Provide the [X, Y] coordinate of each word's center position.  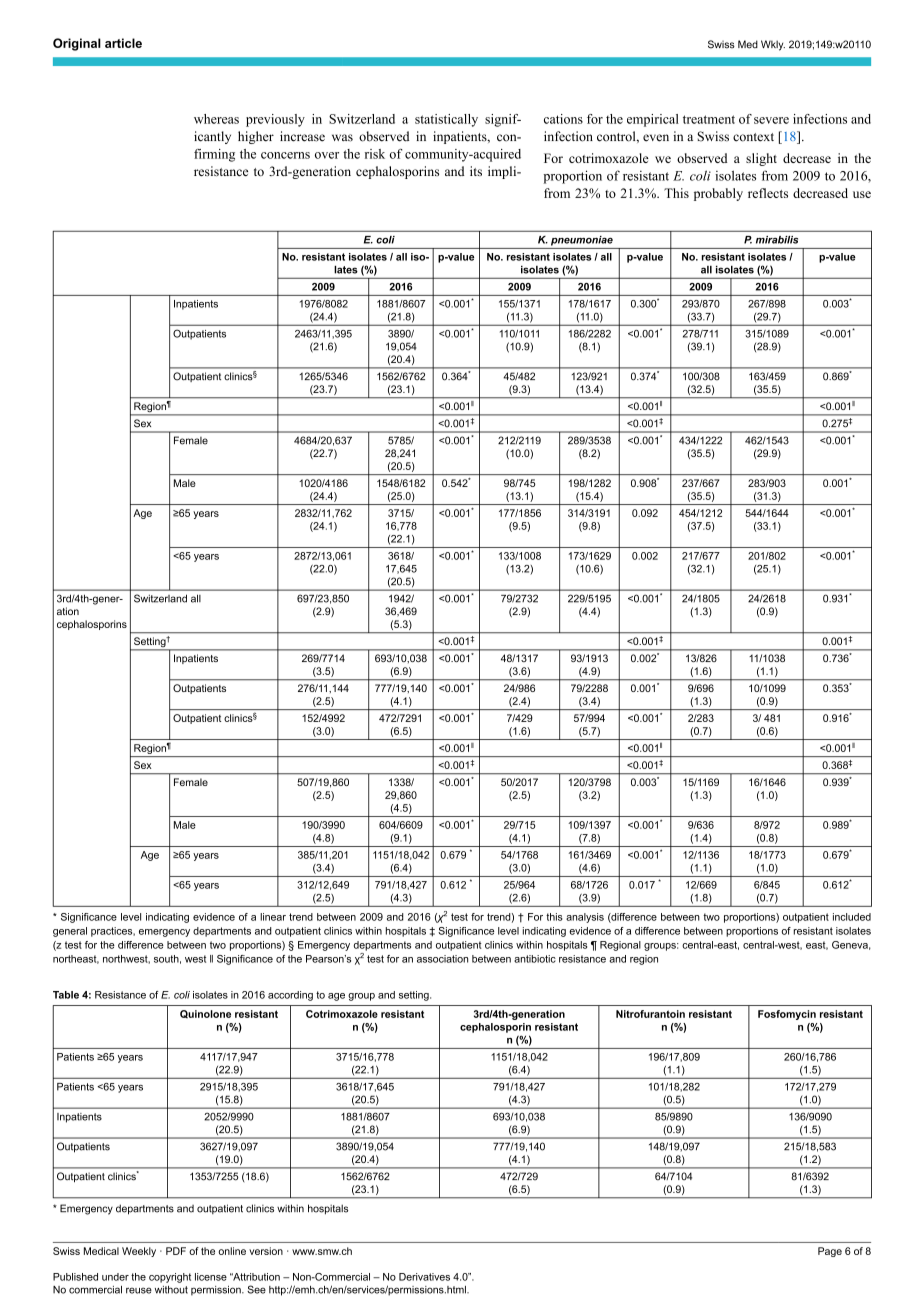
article [123, 43]
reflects [768, 193]
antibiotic [535, 959]
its [476, 171]
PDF [176, 1251]
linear [273, 917]
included [852, 917]
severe [771, 120]
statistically [446, 120]
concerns [285, 155]
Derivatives [424, 1277]
